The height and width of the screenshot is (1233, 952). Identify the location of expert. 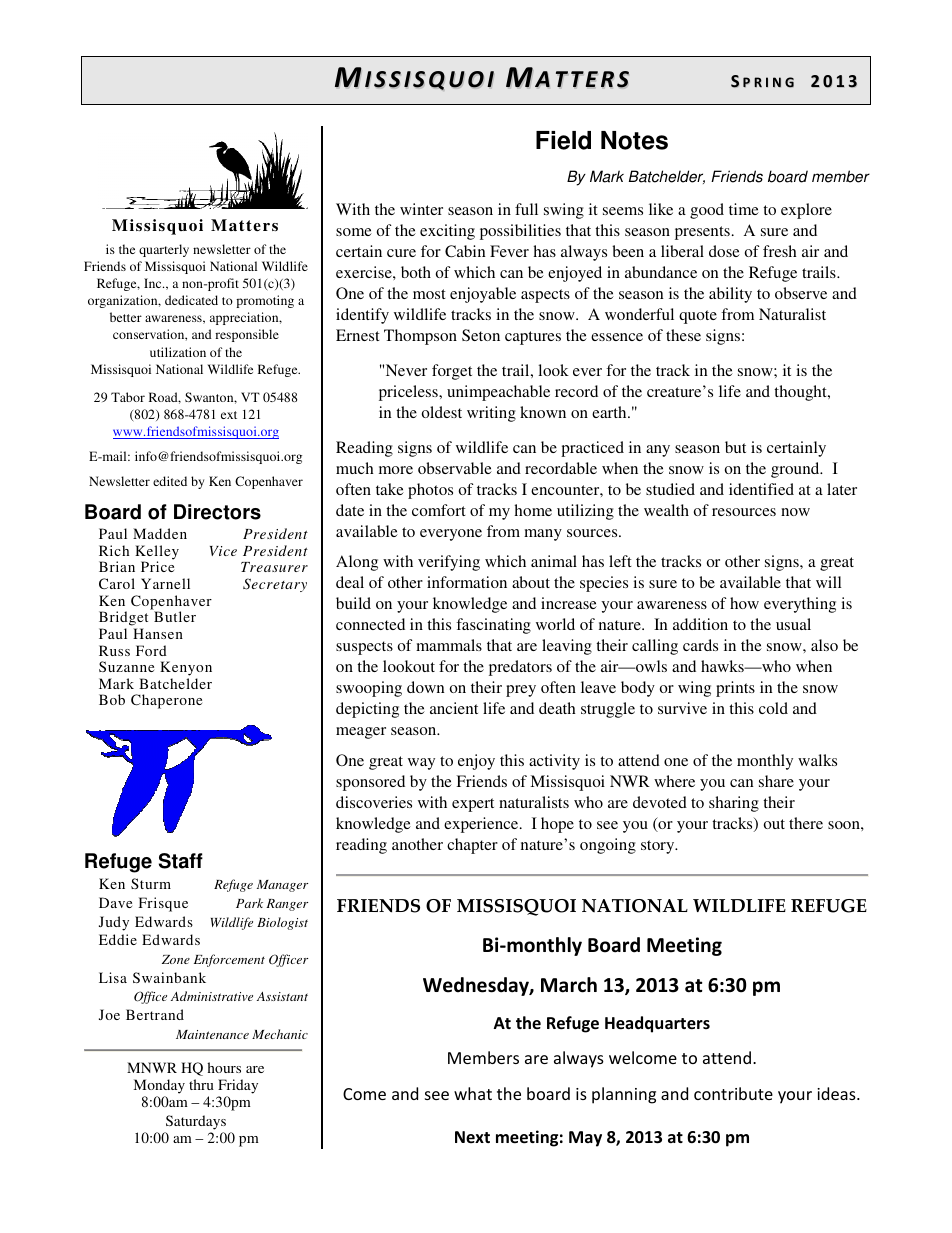
(473, 805).
